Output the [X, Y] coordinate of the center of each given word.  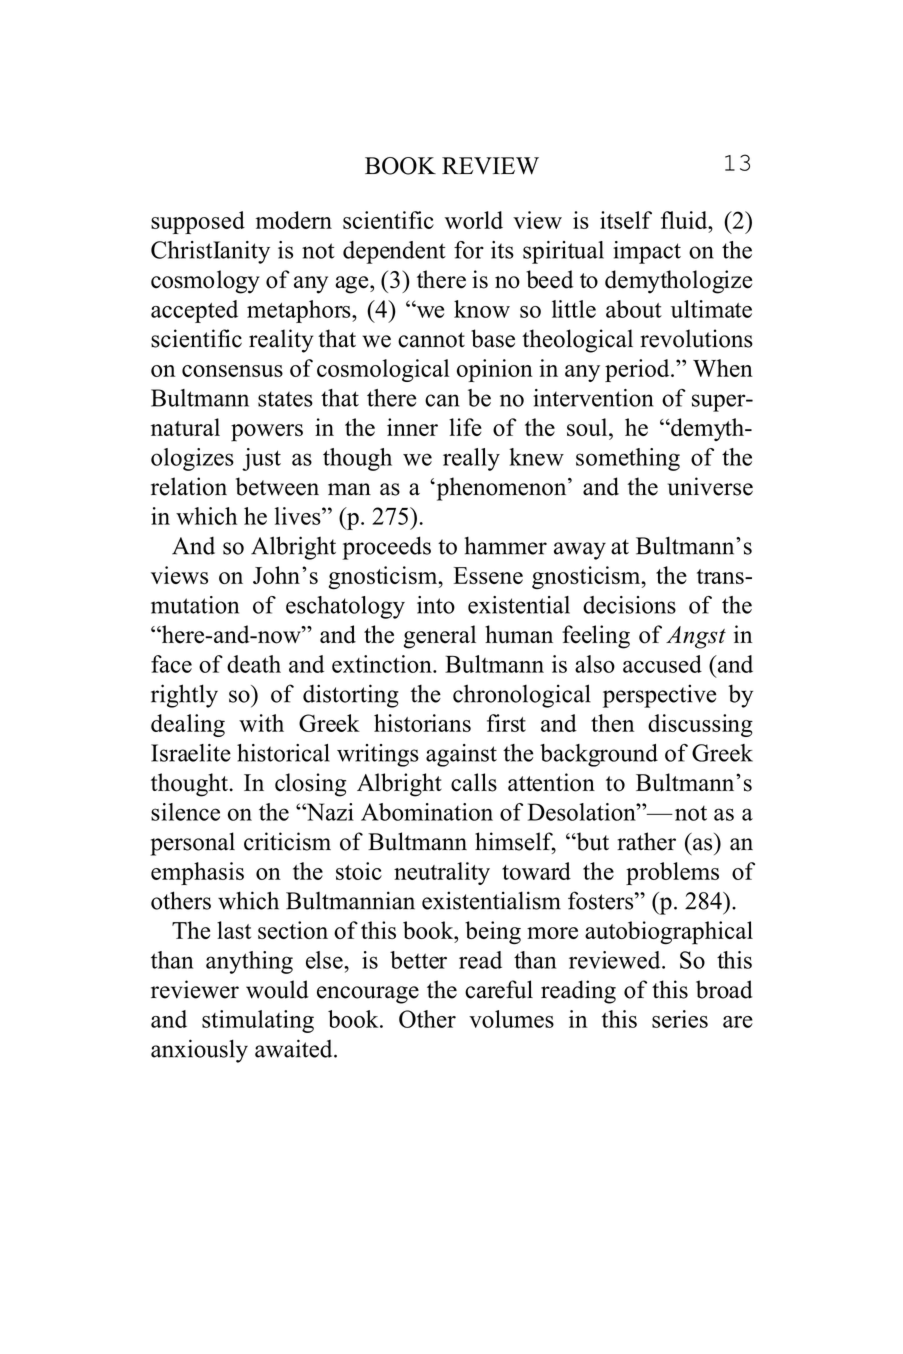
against [461, 755]
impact [647, 252]
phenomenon [501, 489]
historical [283, 753]
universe [710, 486]
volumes [511, 1019]
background [599, 755]
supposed [198, 222]
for [469, 250]
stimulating [258, 1021]
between [277, 486]
